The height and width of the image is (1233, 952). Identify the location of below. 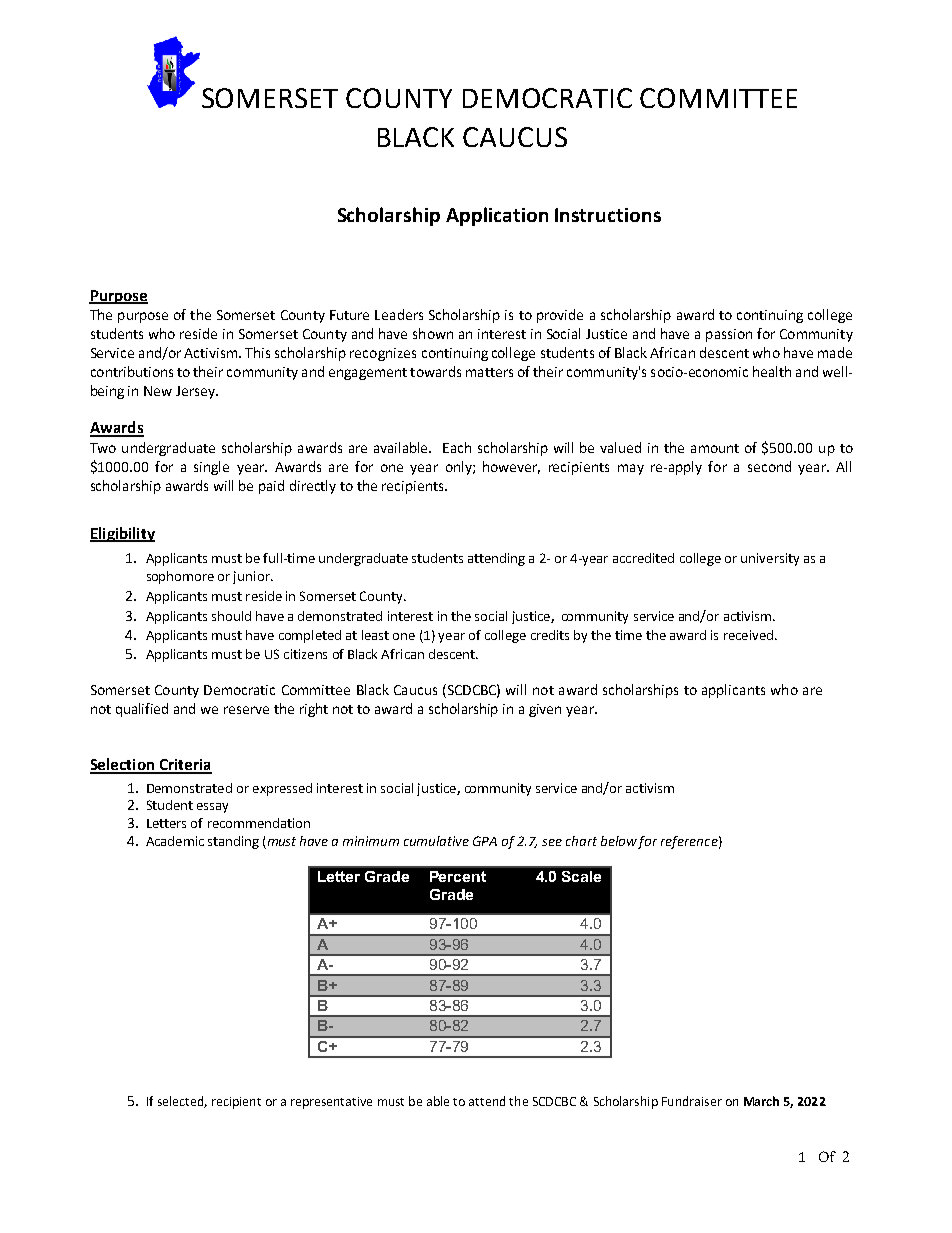
(619, 841).
